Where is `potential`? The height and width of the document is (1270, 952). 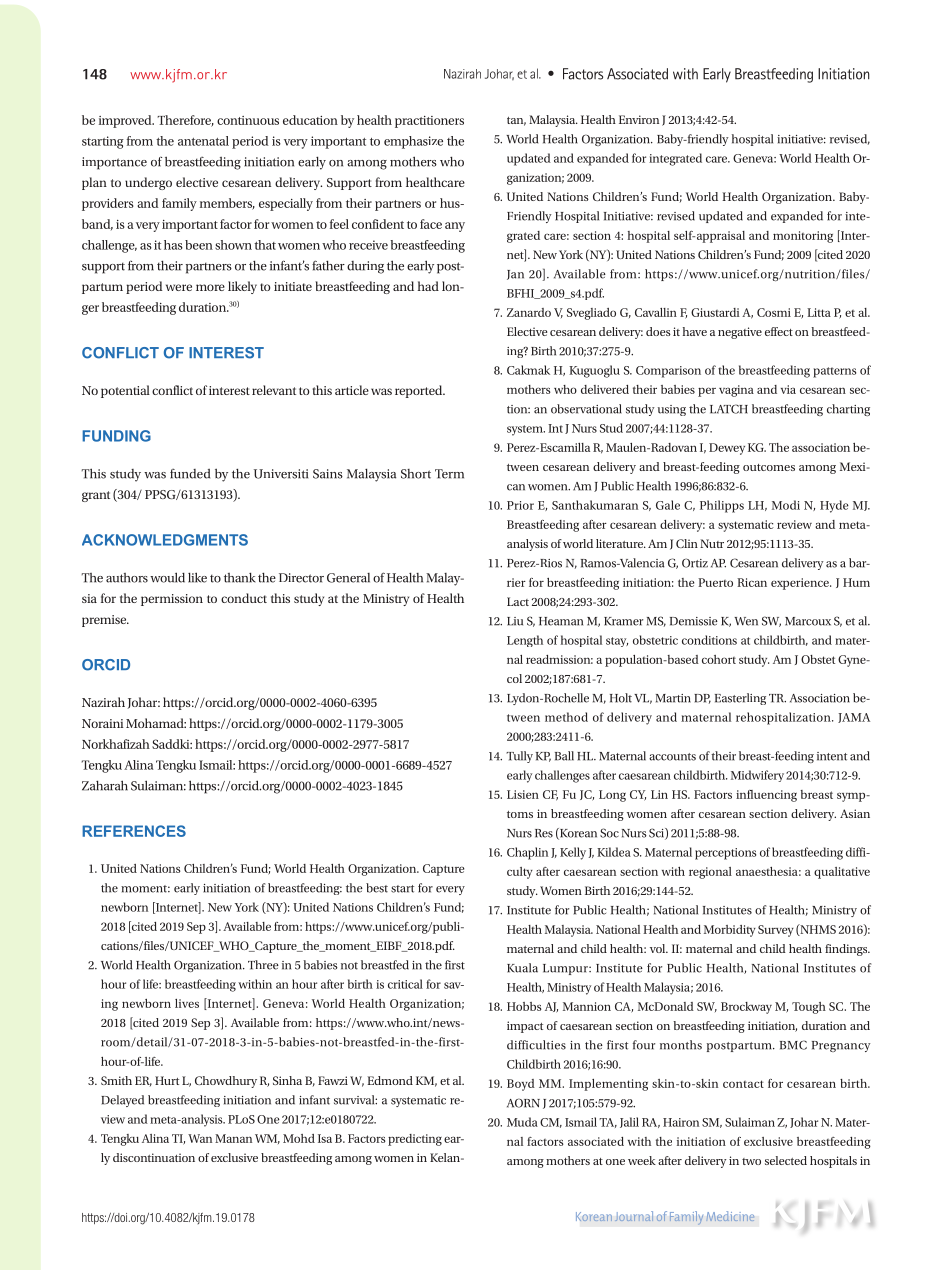
potential is located at coordinates (125, 391).
